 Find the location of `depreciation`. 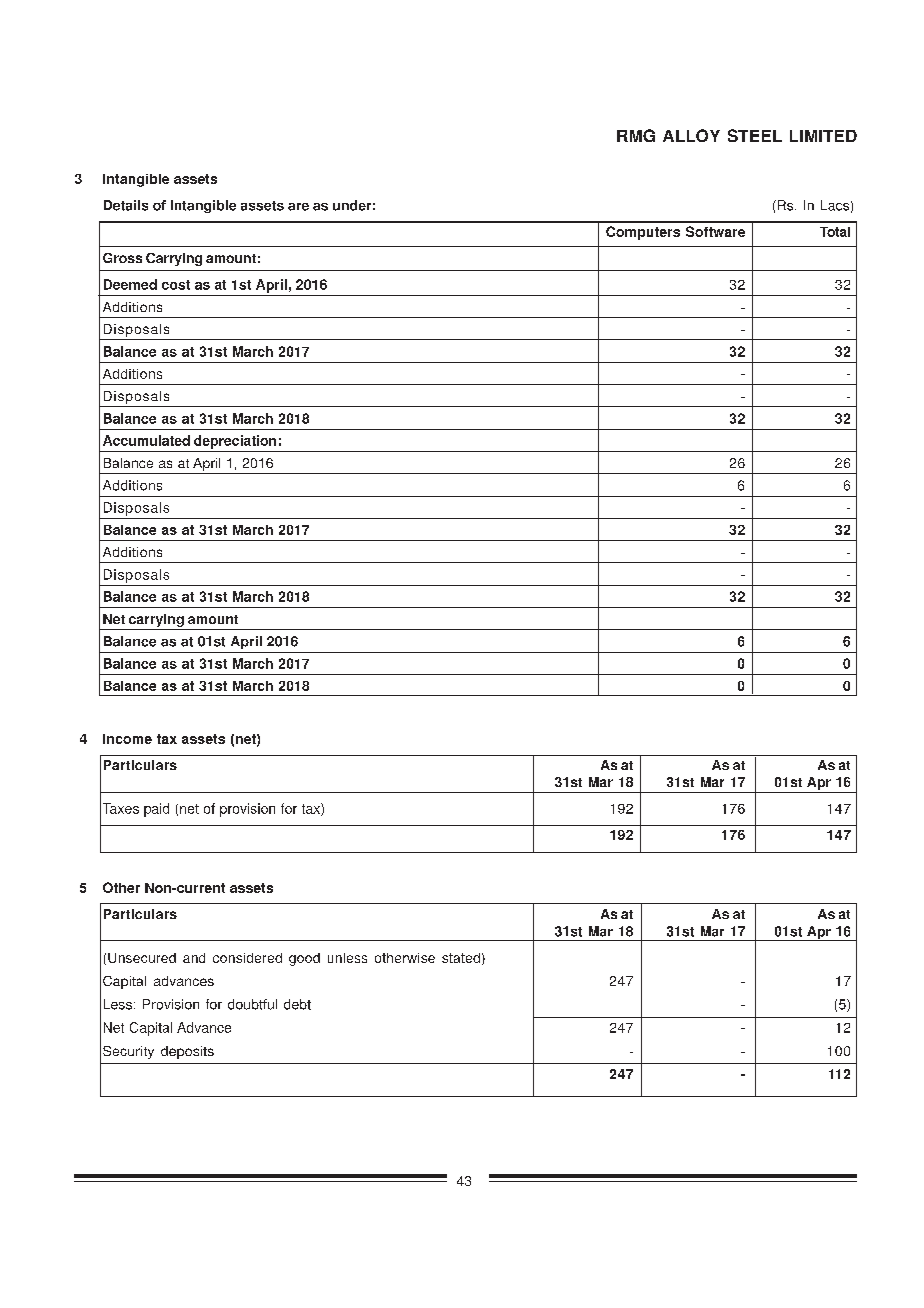

depreciation is located at coordinates (235, 442).
